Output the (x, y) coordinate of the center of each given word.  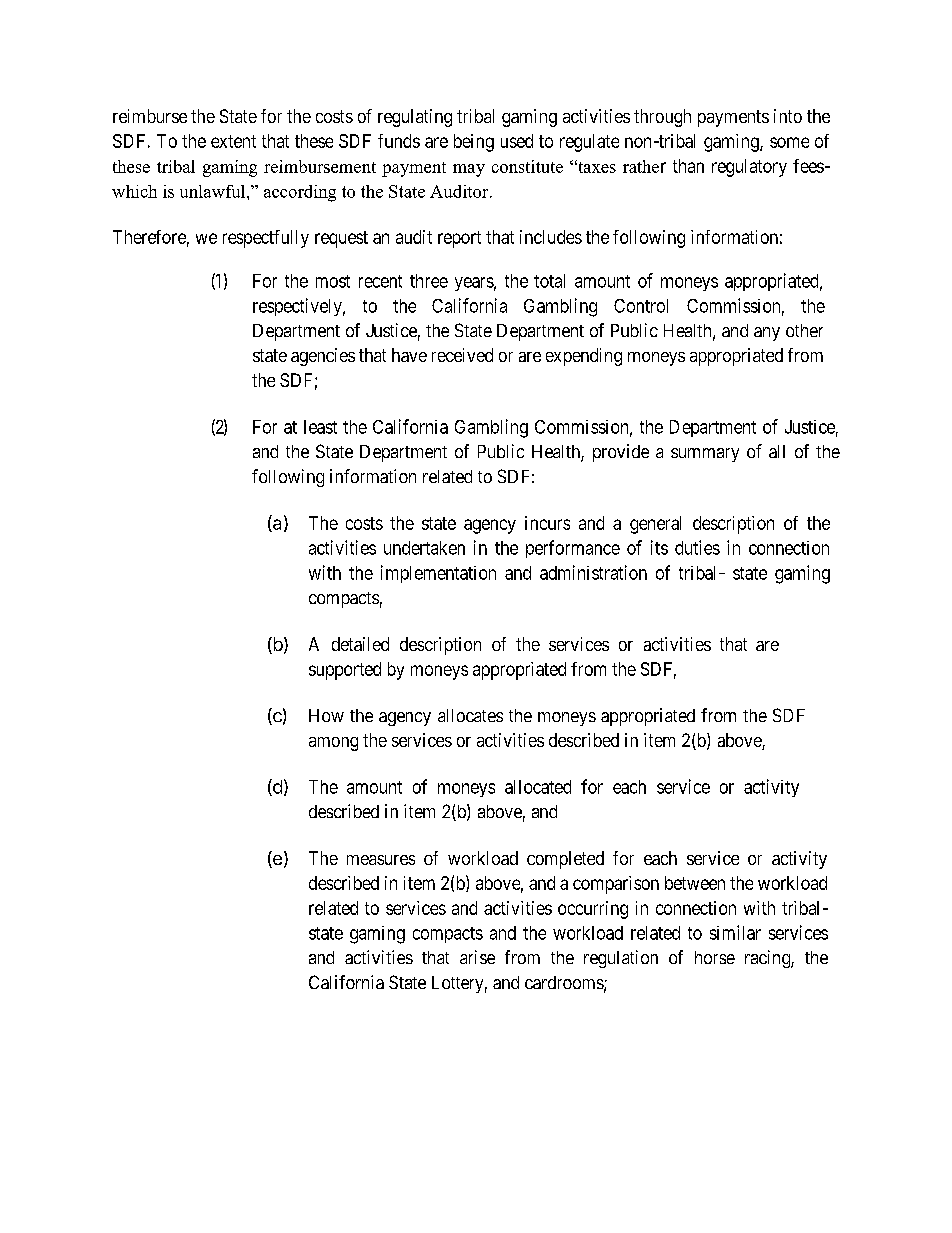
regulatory (749, 168)
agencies (323, 357)
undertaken (424, 548)
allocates (470, 715)
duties (697, 547)
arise (477, 957)
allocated (538, 787)
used (517, 141)
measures (381, 860)
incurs (547, 523)
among (333, 744)
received (462, 355)
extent (233, 141)
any (767, 334)
